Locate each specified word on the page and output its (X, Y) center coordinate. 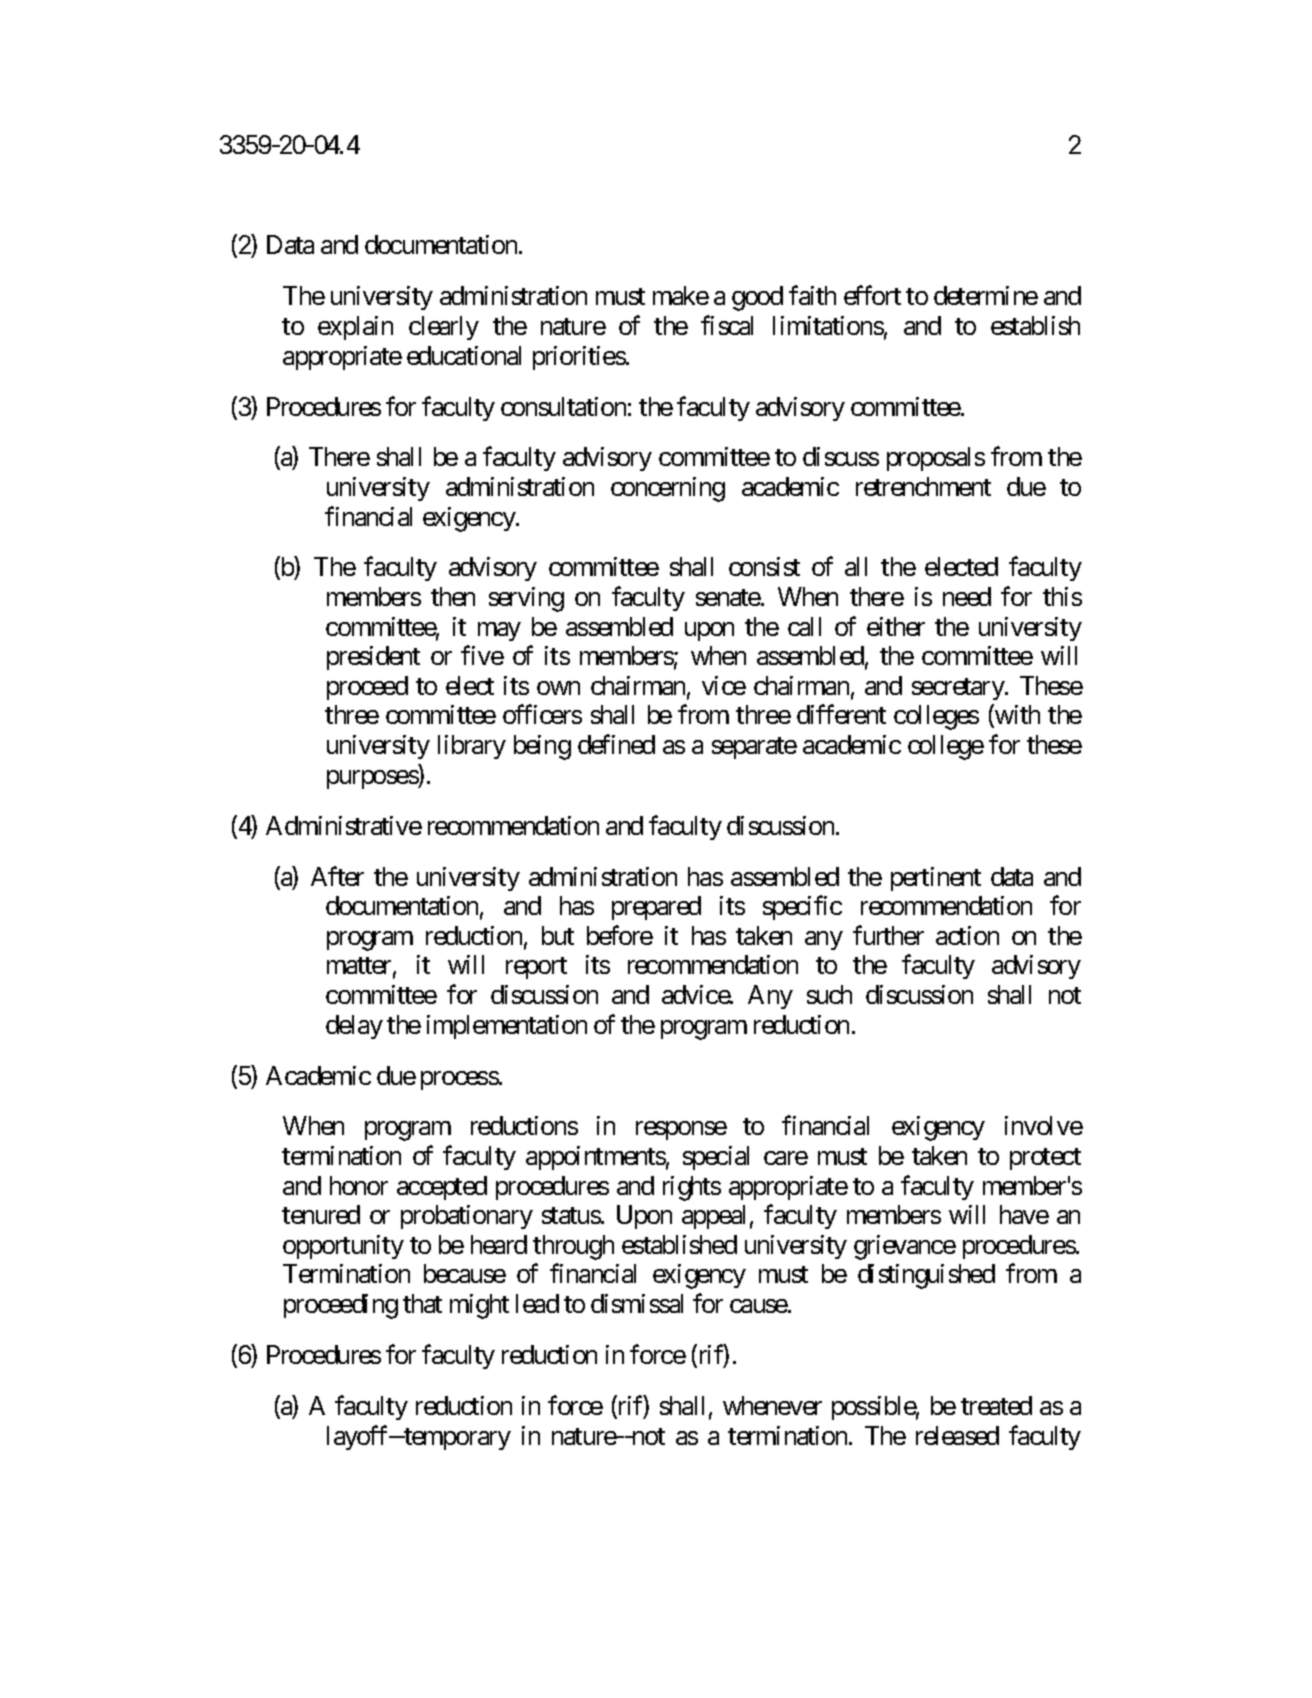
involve (1044, 1125)
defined (616, 744)
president (373, 658)
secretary (959, 689)
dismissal (637, 1303)
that (422, 1303)
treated (996, 1405)
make (681, 295)
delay (354, 1027)
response (681, 1131)
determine (986, 295)
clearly (444, 328)
